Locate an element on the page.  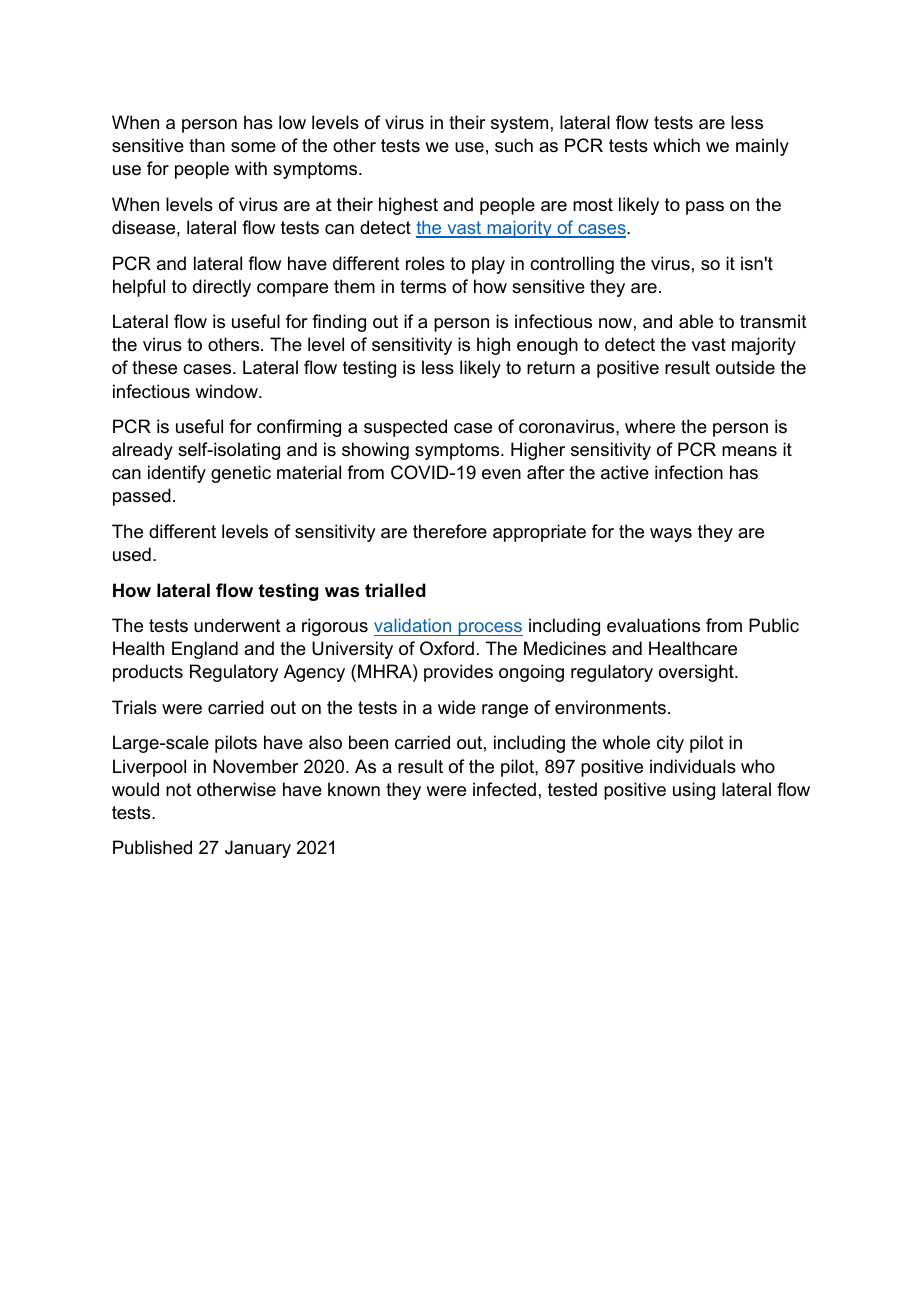
infection is located at coordinates (689, 472).
